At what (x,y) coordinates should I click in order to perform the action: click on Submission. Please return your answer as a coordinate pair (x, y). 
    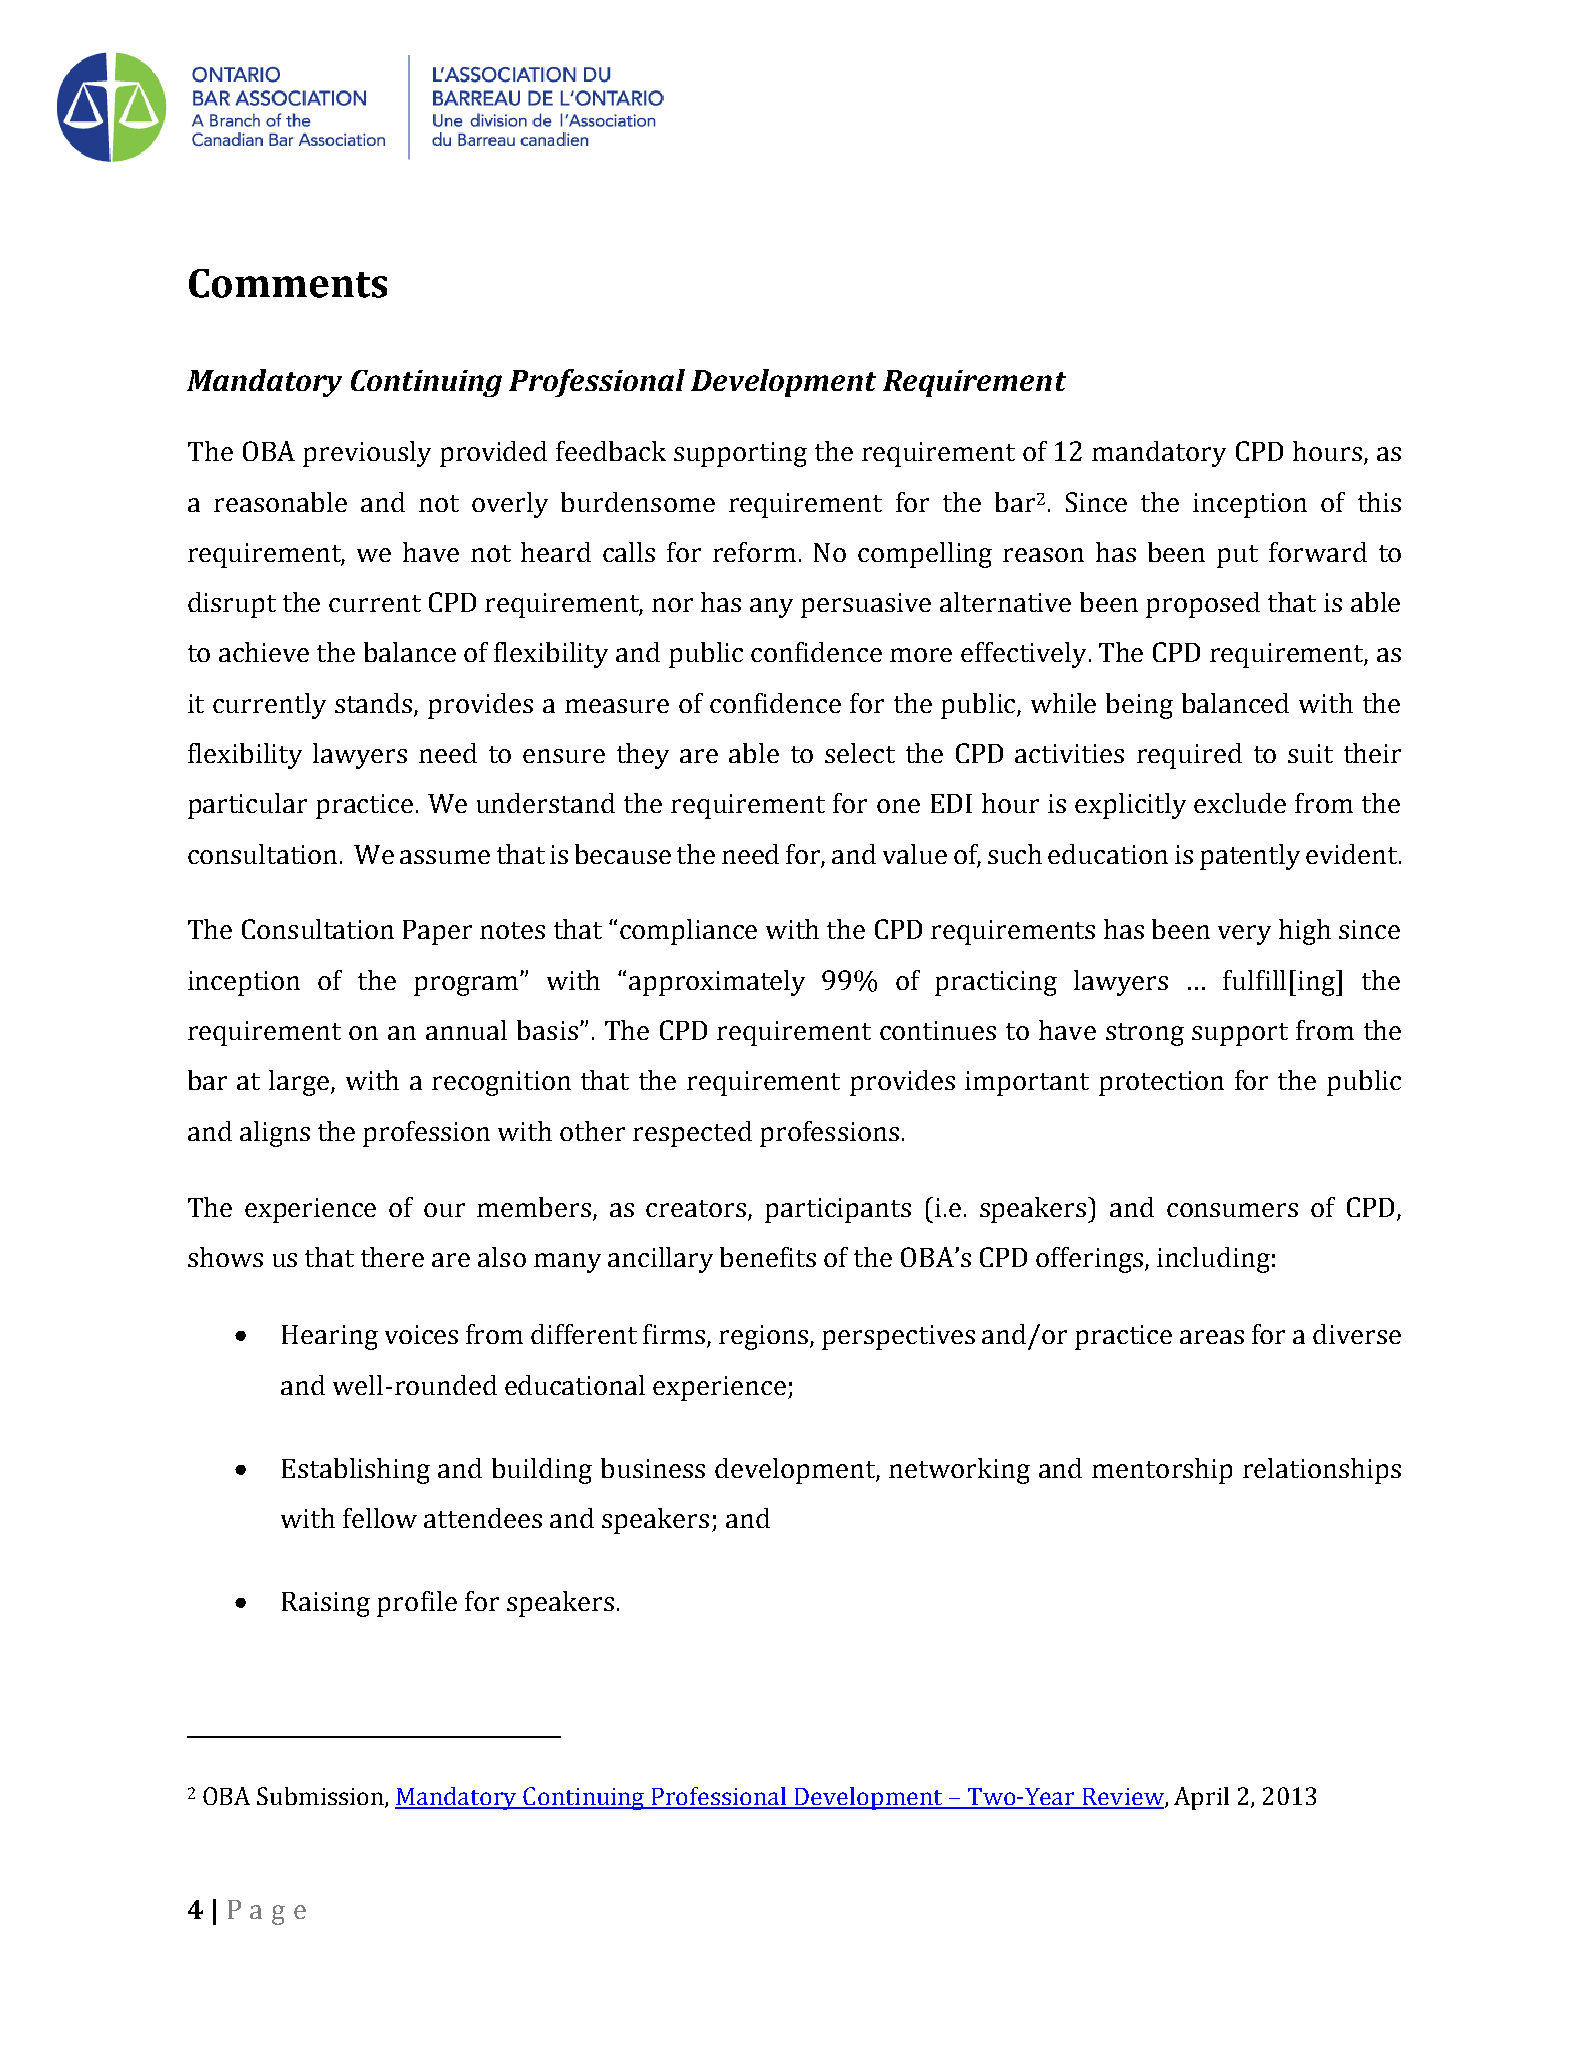
    Looking at the image, I should click on (321, 1797).
